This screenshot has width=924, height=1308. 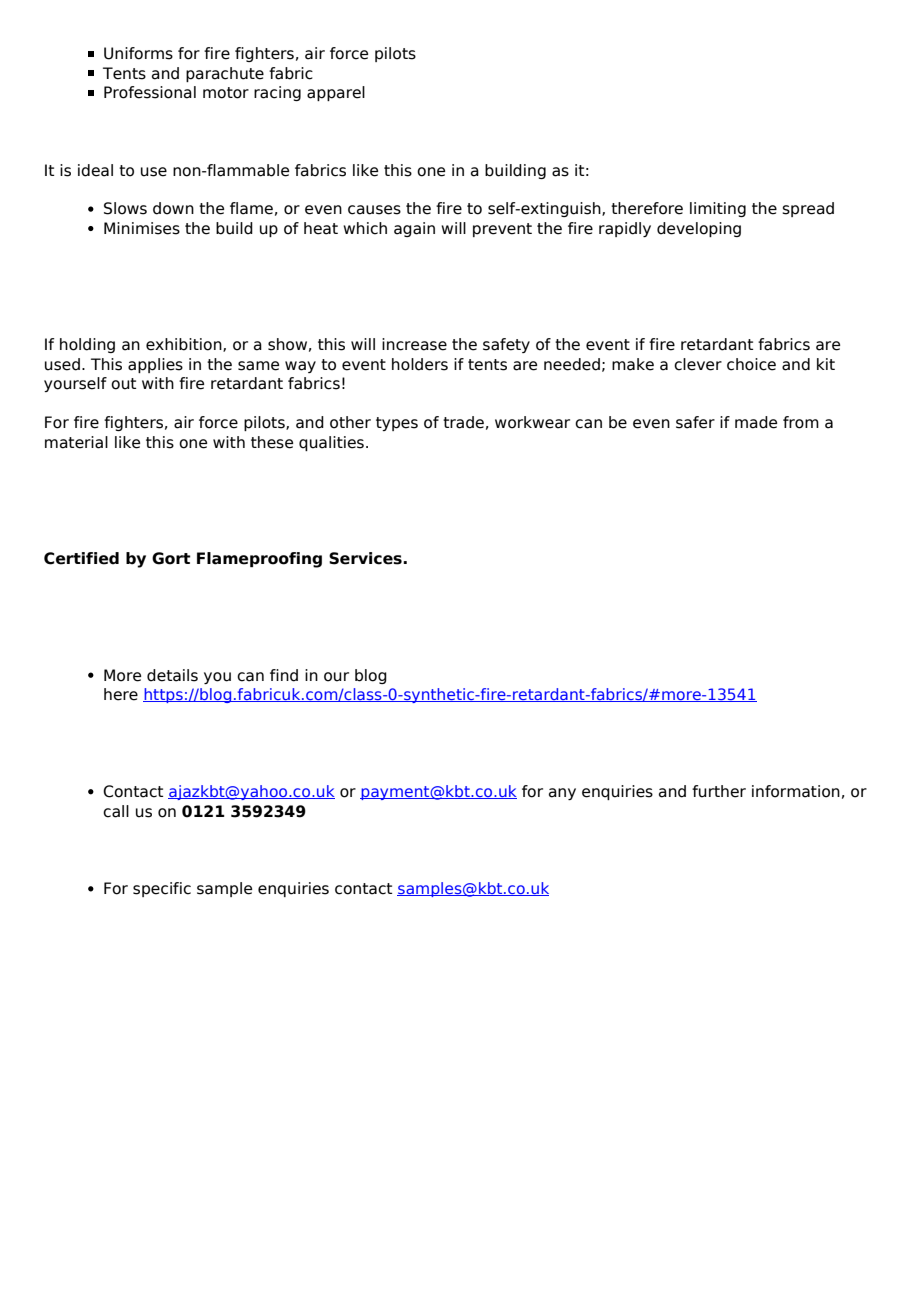 What do you see at coordinates (463, 422) in the screenshot?
I see `trade` at bounding box center [463, 422].
